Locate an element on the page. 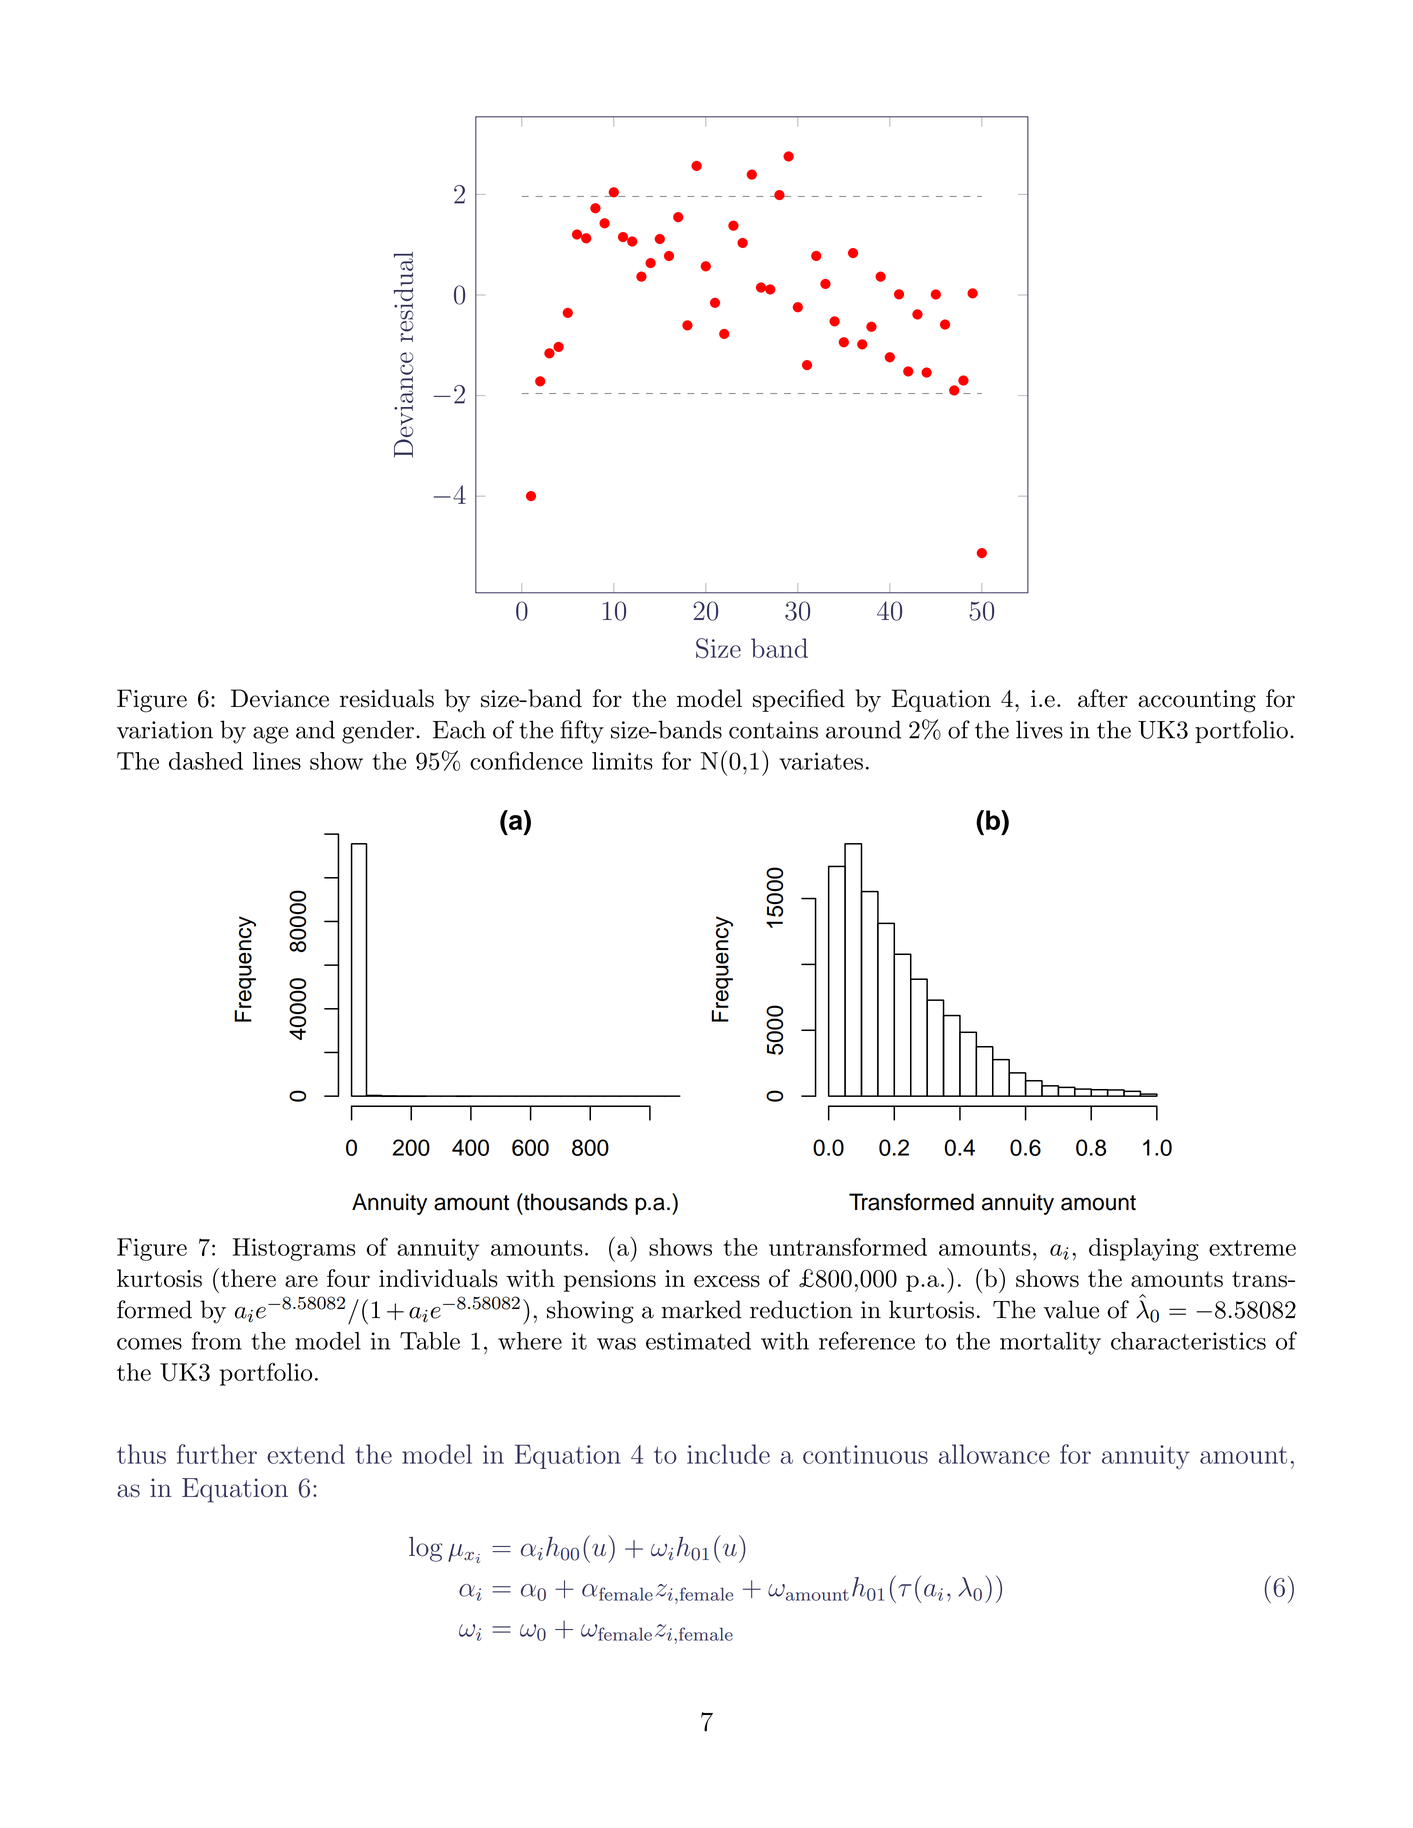 This document has height=1828, width=1413. excess is located at coordinates (727, 1281).
